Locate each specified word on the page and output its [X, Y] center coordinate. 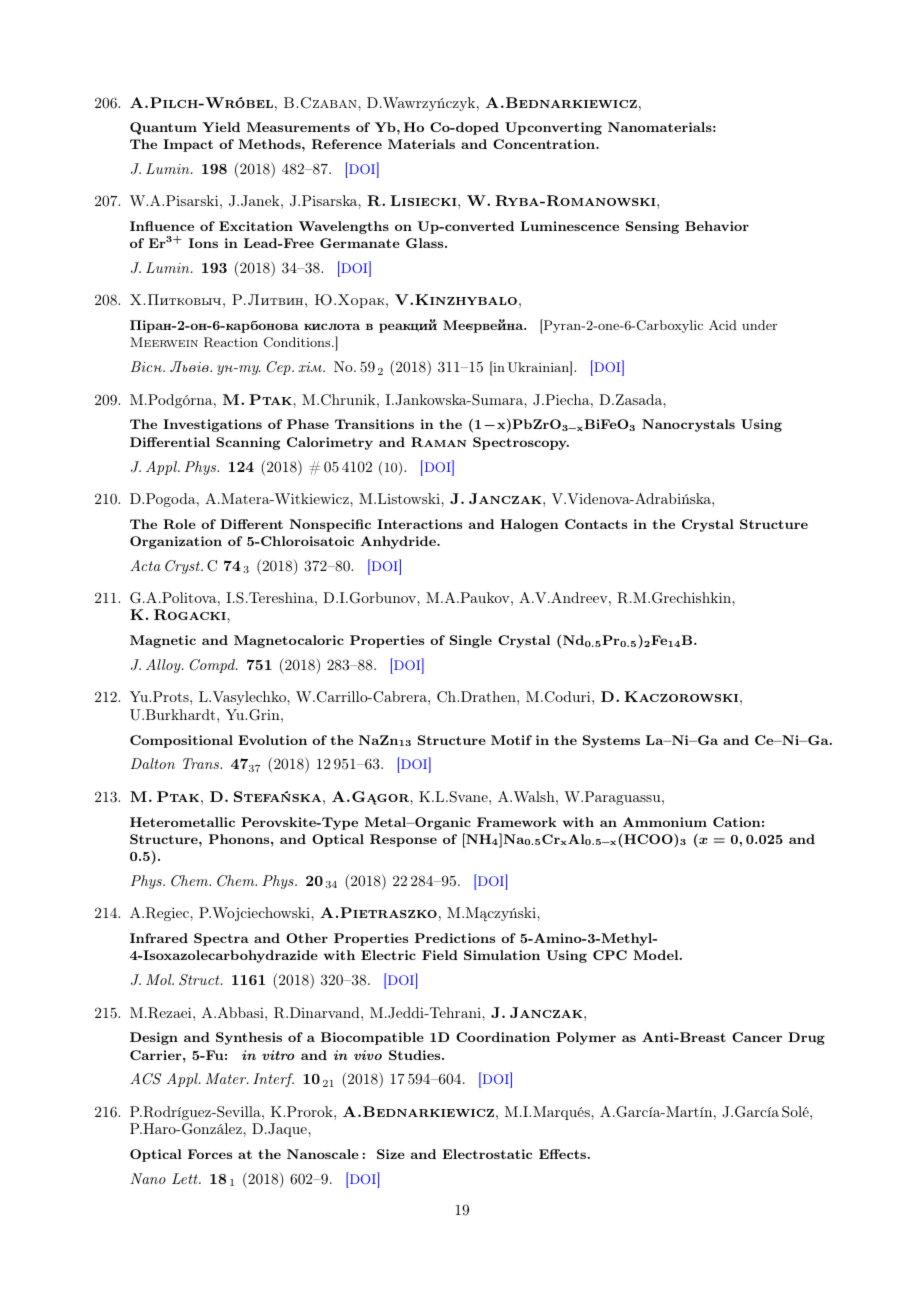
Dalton [153, 763]
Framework [517, 822]
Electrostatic [487, 1154]
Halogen [529, 525]
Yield [221, 127]
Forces [210, 1154]
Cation [737, 822]
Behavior [717, 226]
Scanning [248, 443]
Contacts [596, 524]
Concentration [545, 144]
